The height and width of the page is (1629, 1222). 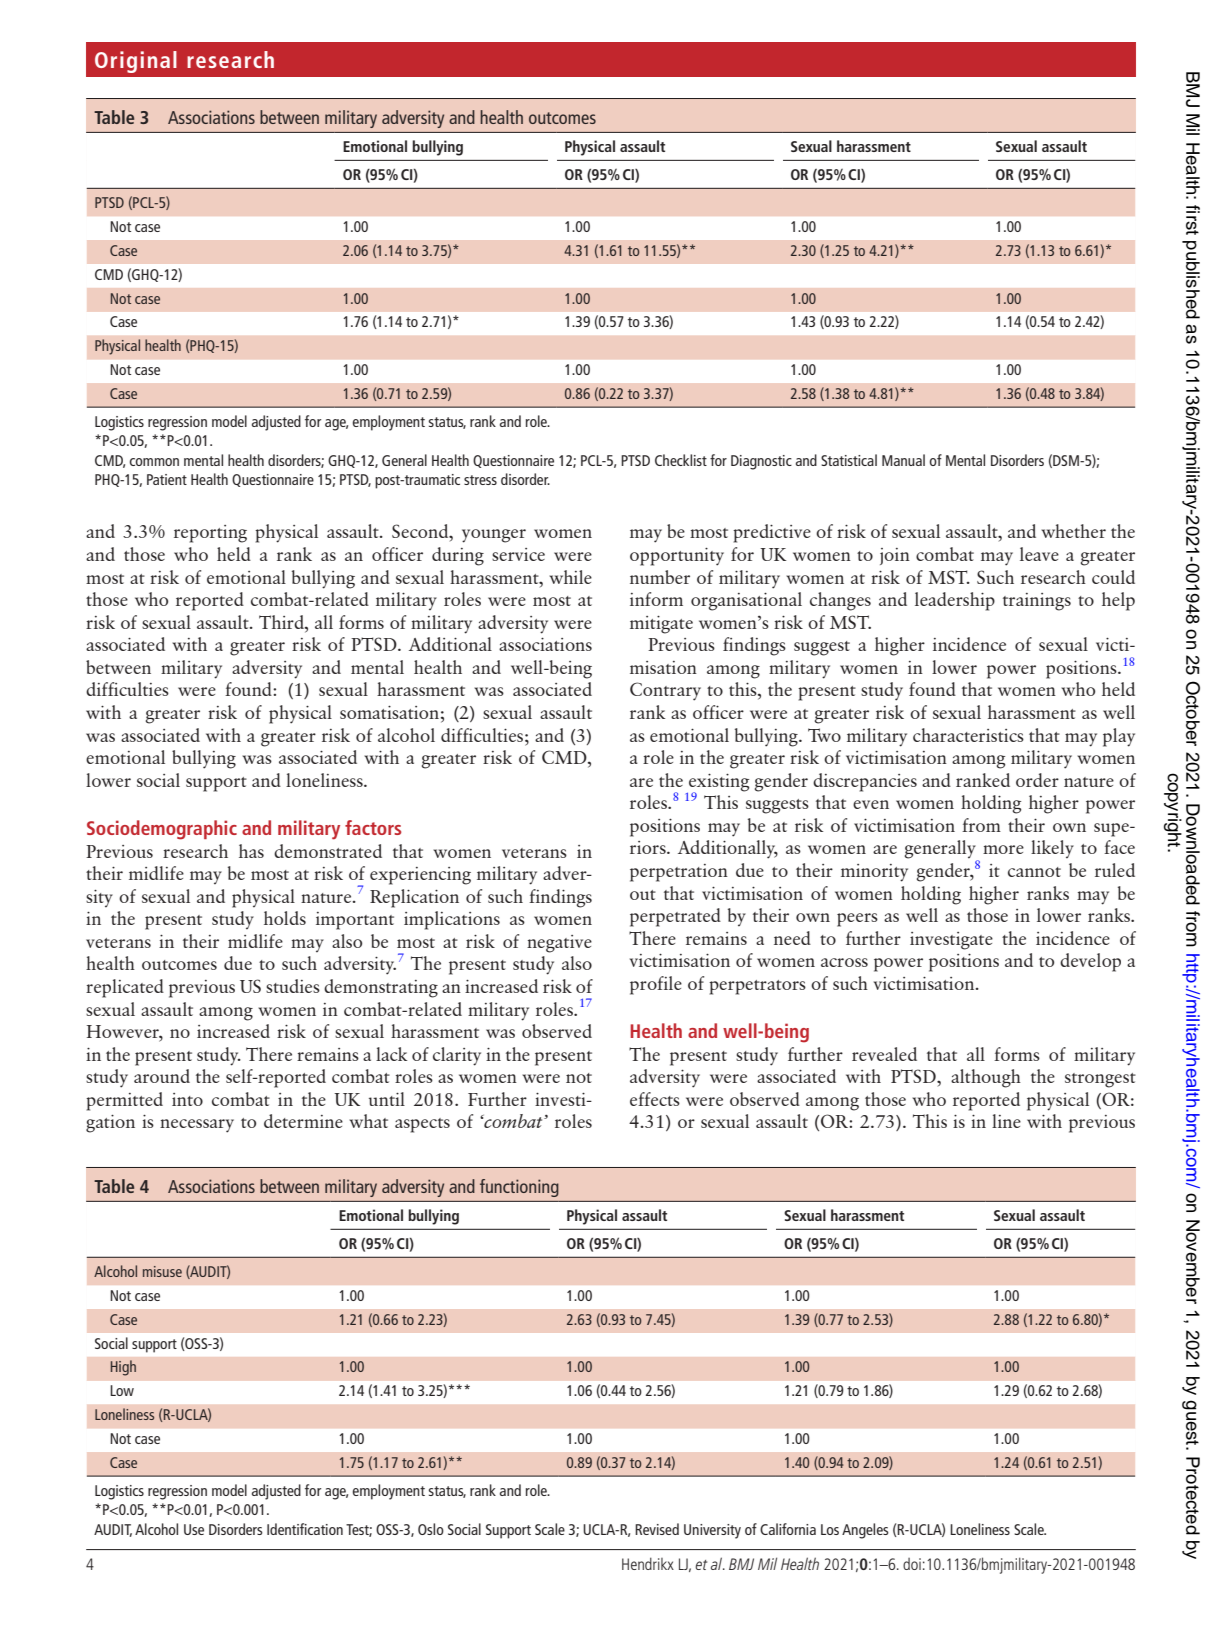 I want to click on more, so click(x=1003, y=849).
